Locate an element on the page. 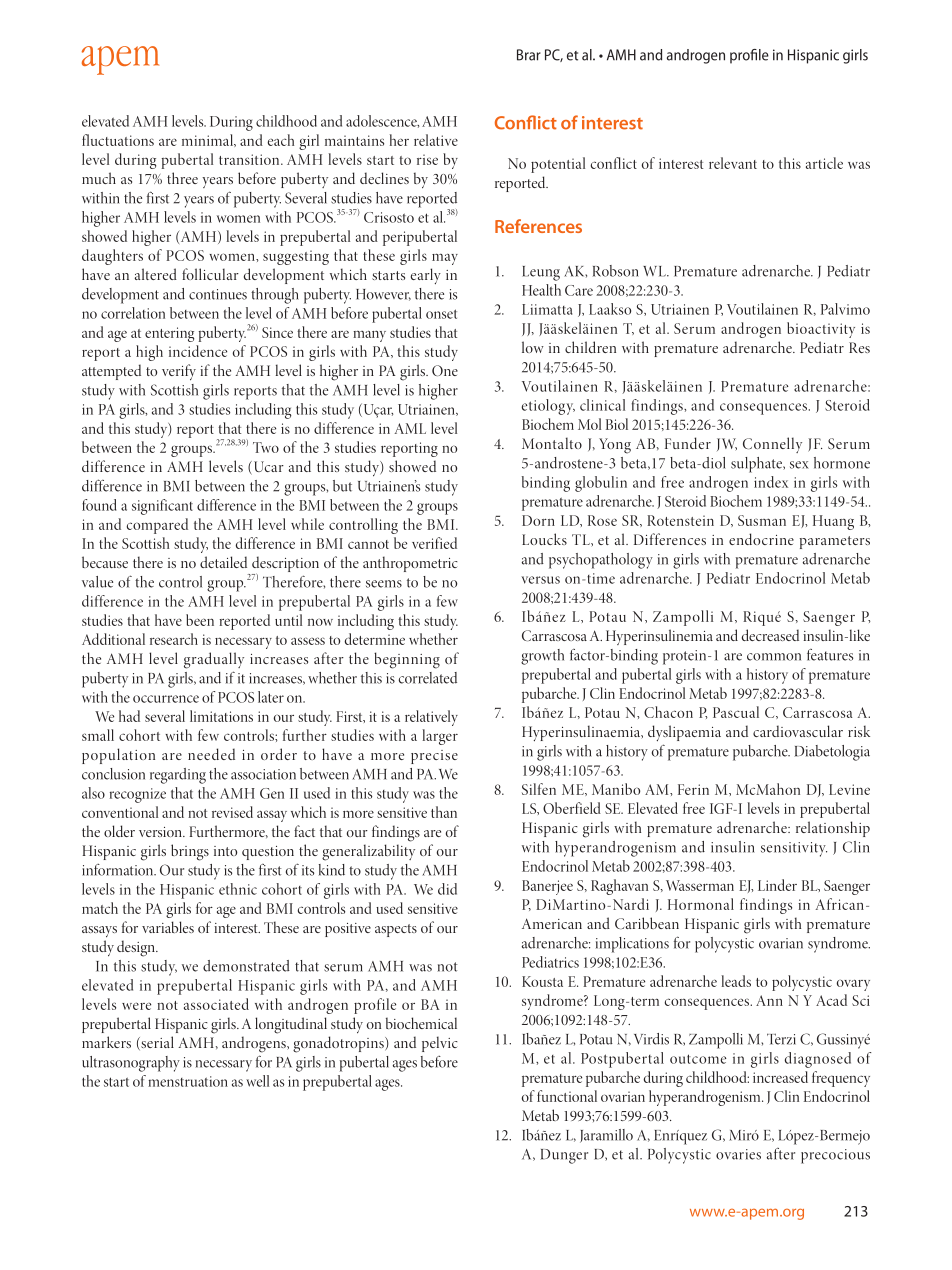 This page has height=1270, width=952. growth is located at coordinates (542, 657).
